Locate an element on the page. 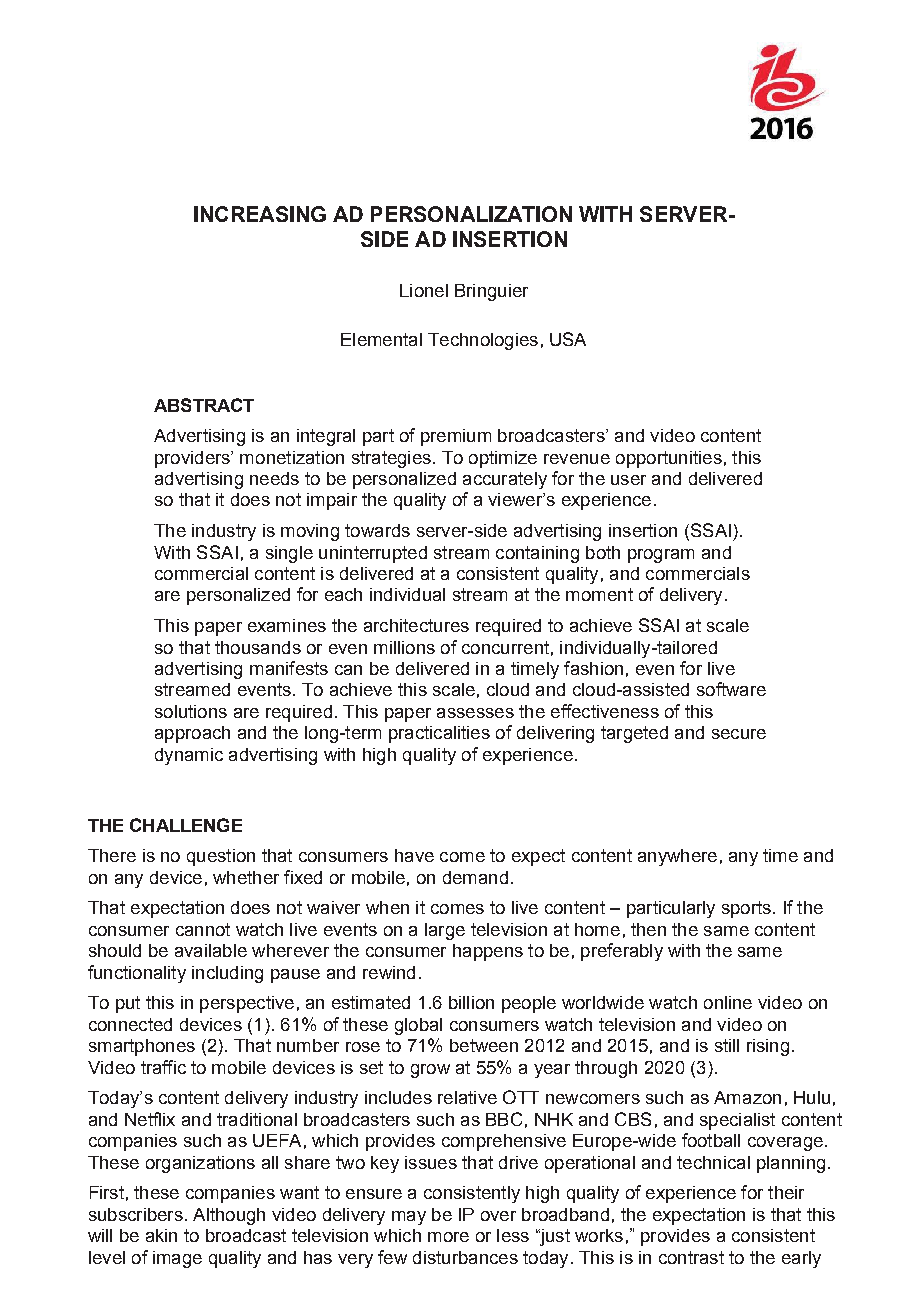 Image resolution: width=924 pixels, height=1308 pixels. PERSONALIZATION is located at coordinates (471, 214).
